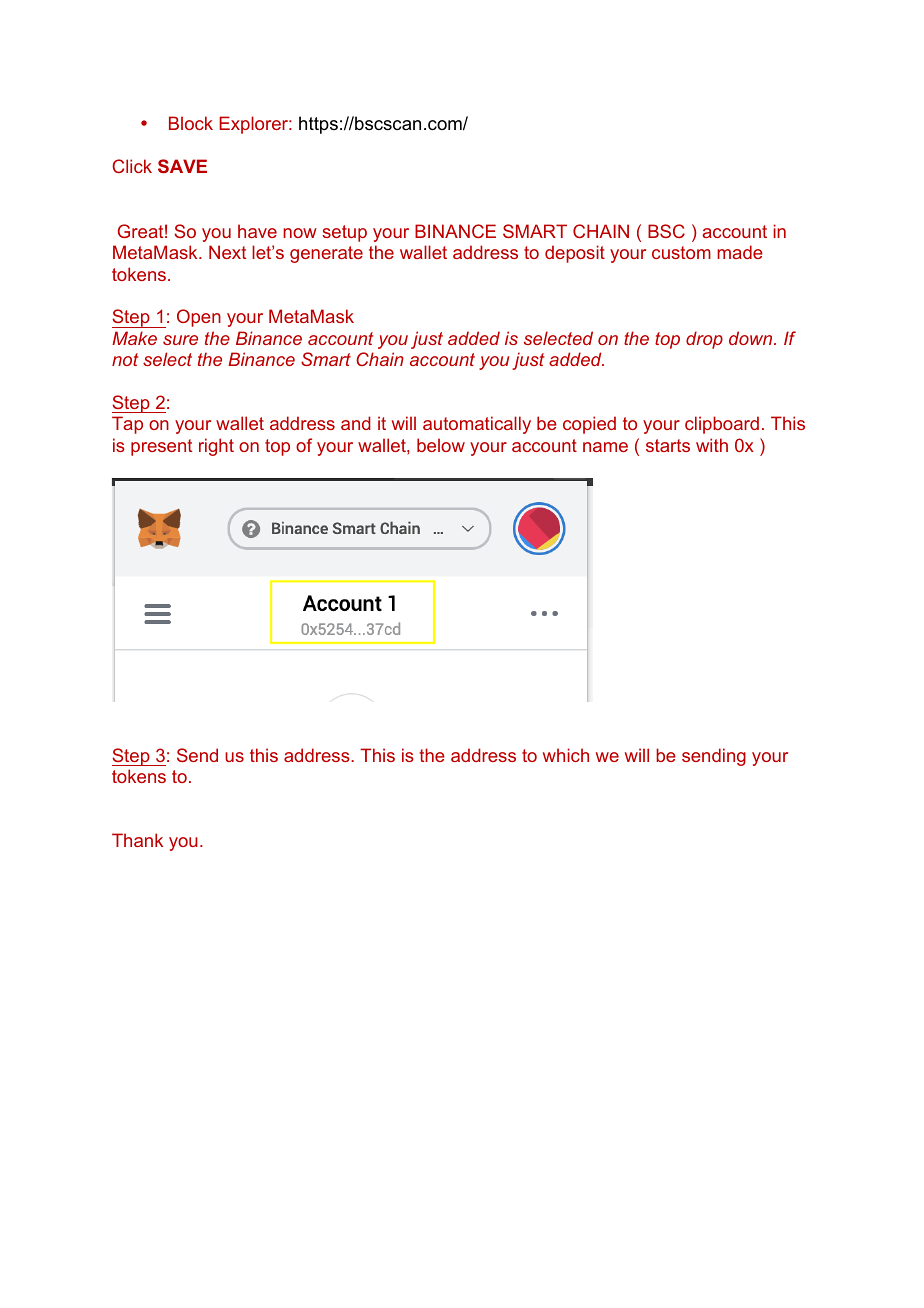  I want to click on which, so click(566, 755).
